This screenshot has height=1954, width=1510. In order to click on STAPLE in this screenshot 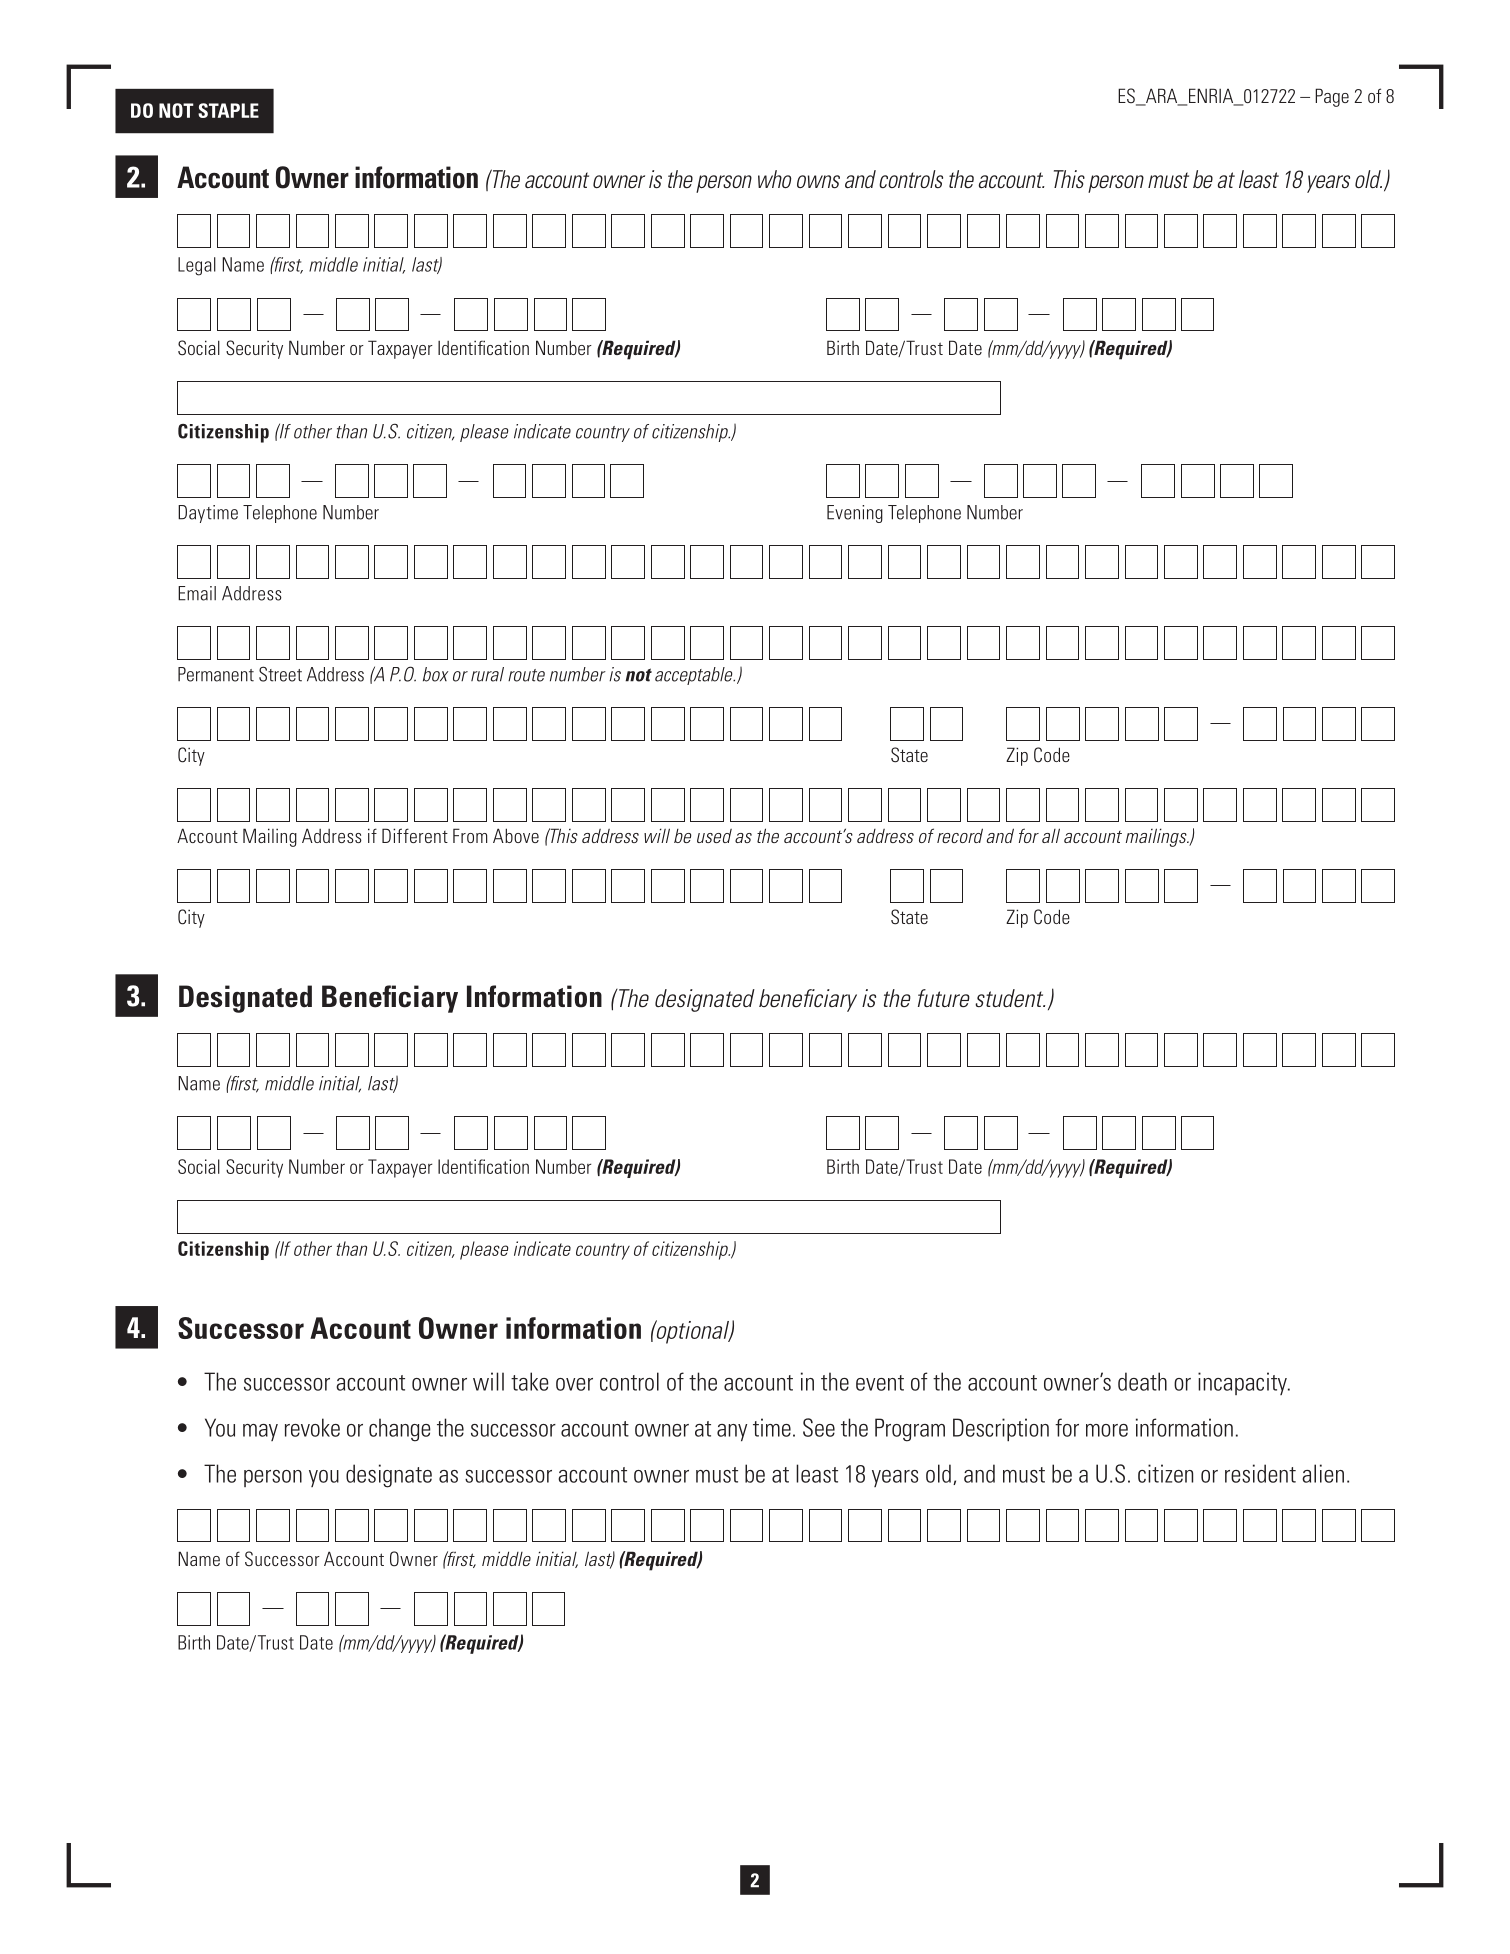, I will do `click(228, 110)`.
